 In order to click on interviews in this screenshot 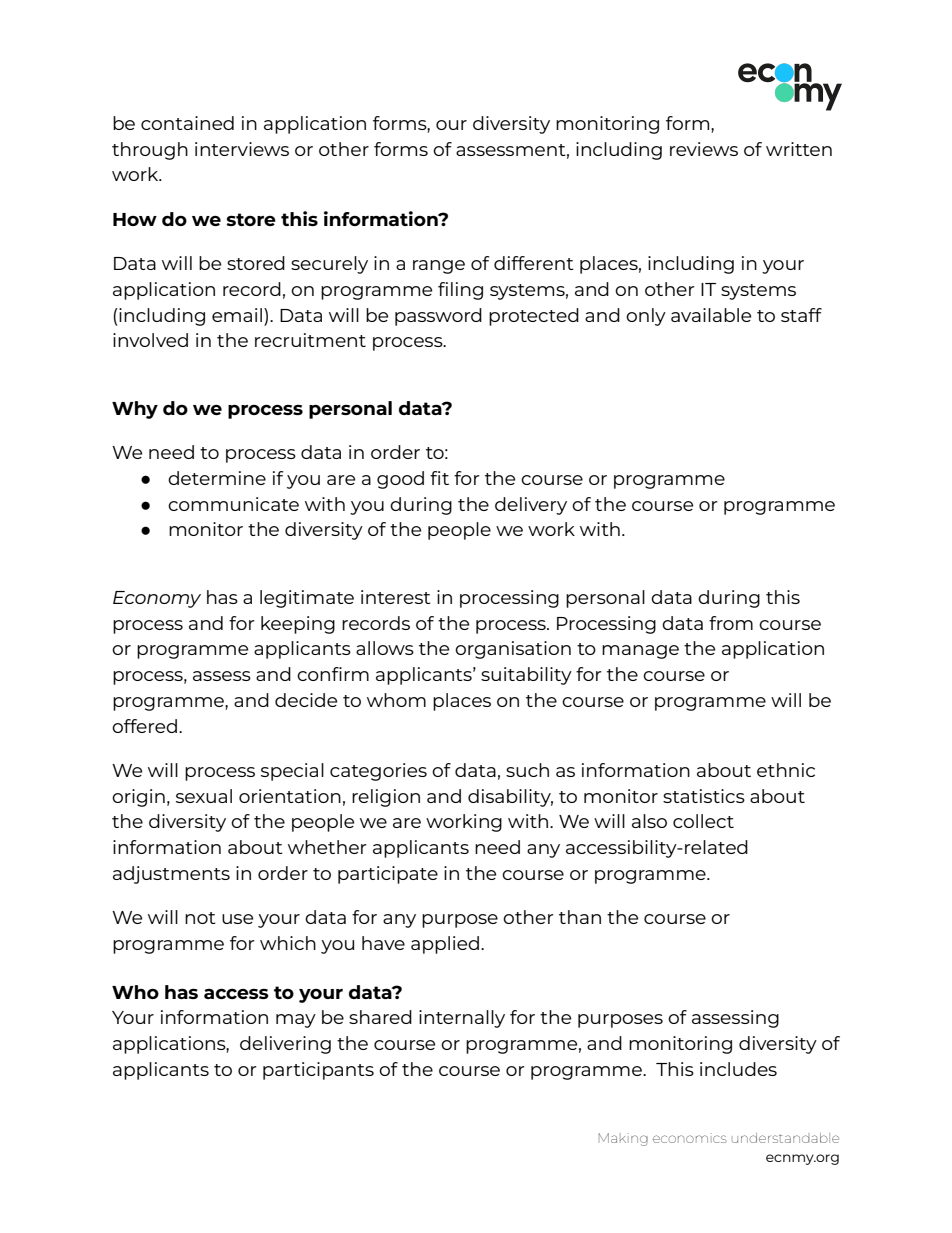, I will do `click(242, 149)`.
